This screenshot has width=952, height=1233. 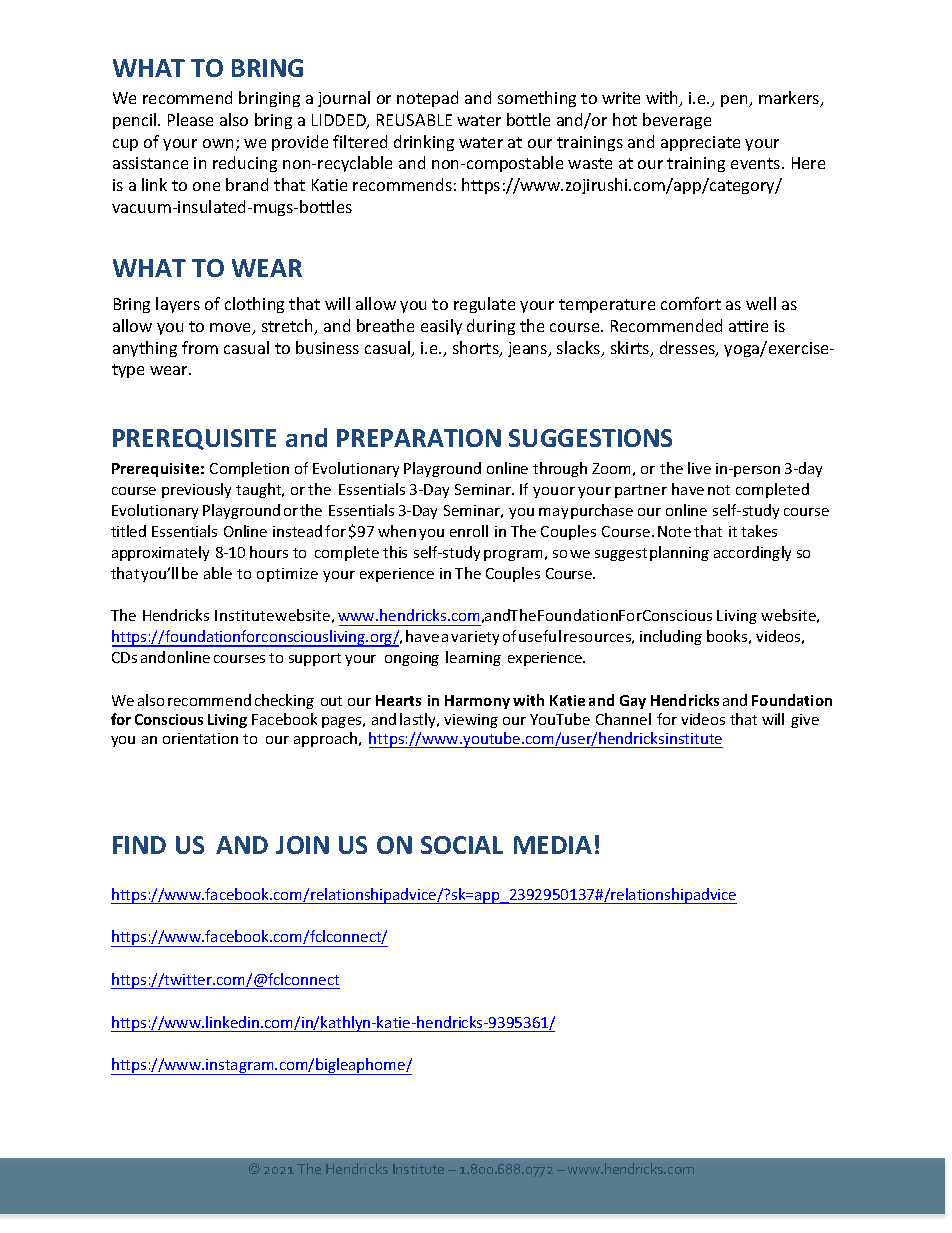 I want to click on variety, so click(x=475, y=638).
